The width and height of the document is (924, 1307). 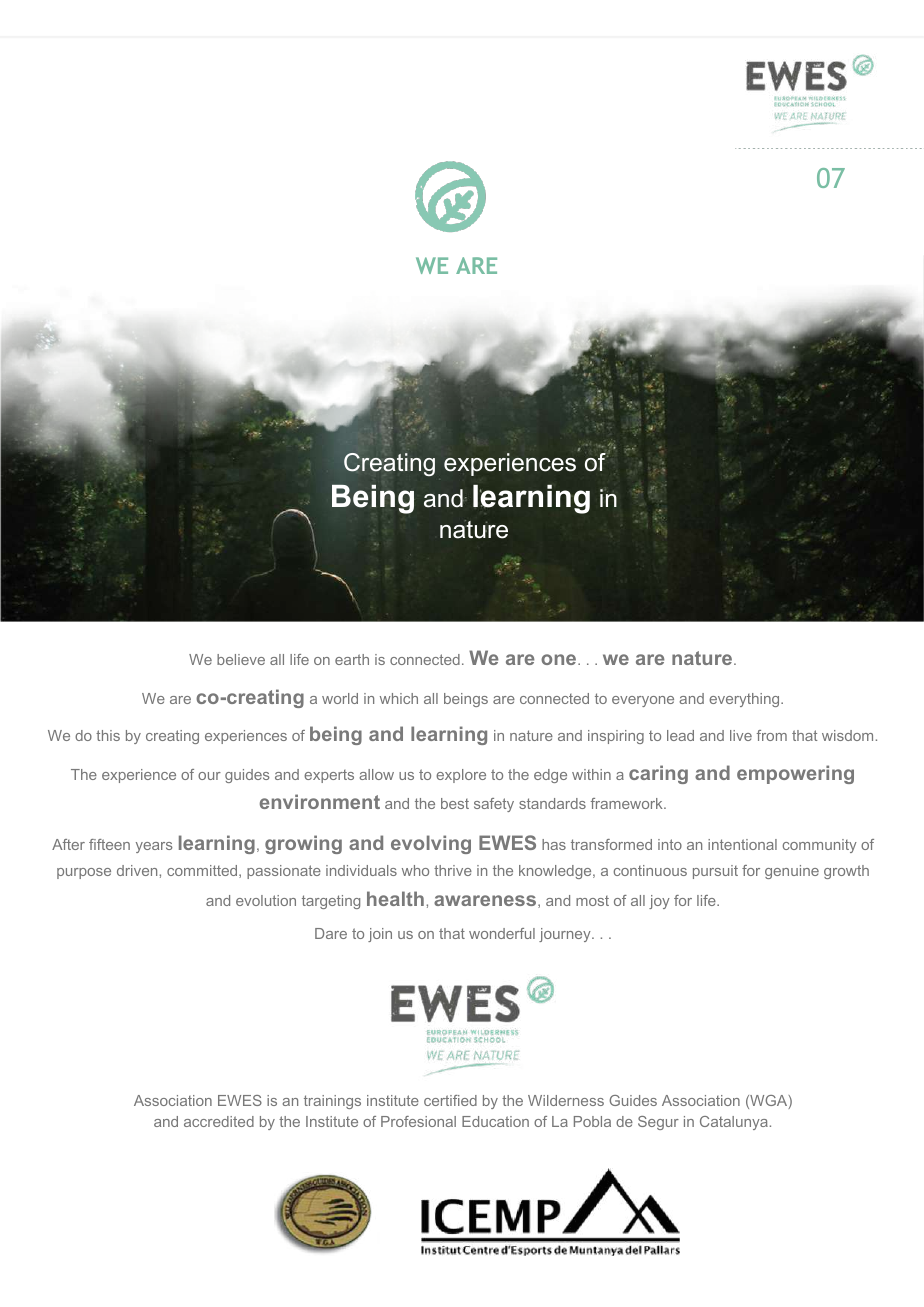 What do you see at coordinates (399, 698) in the document?
I see `which` at bounding box center [399, 698].
